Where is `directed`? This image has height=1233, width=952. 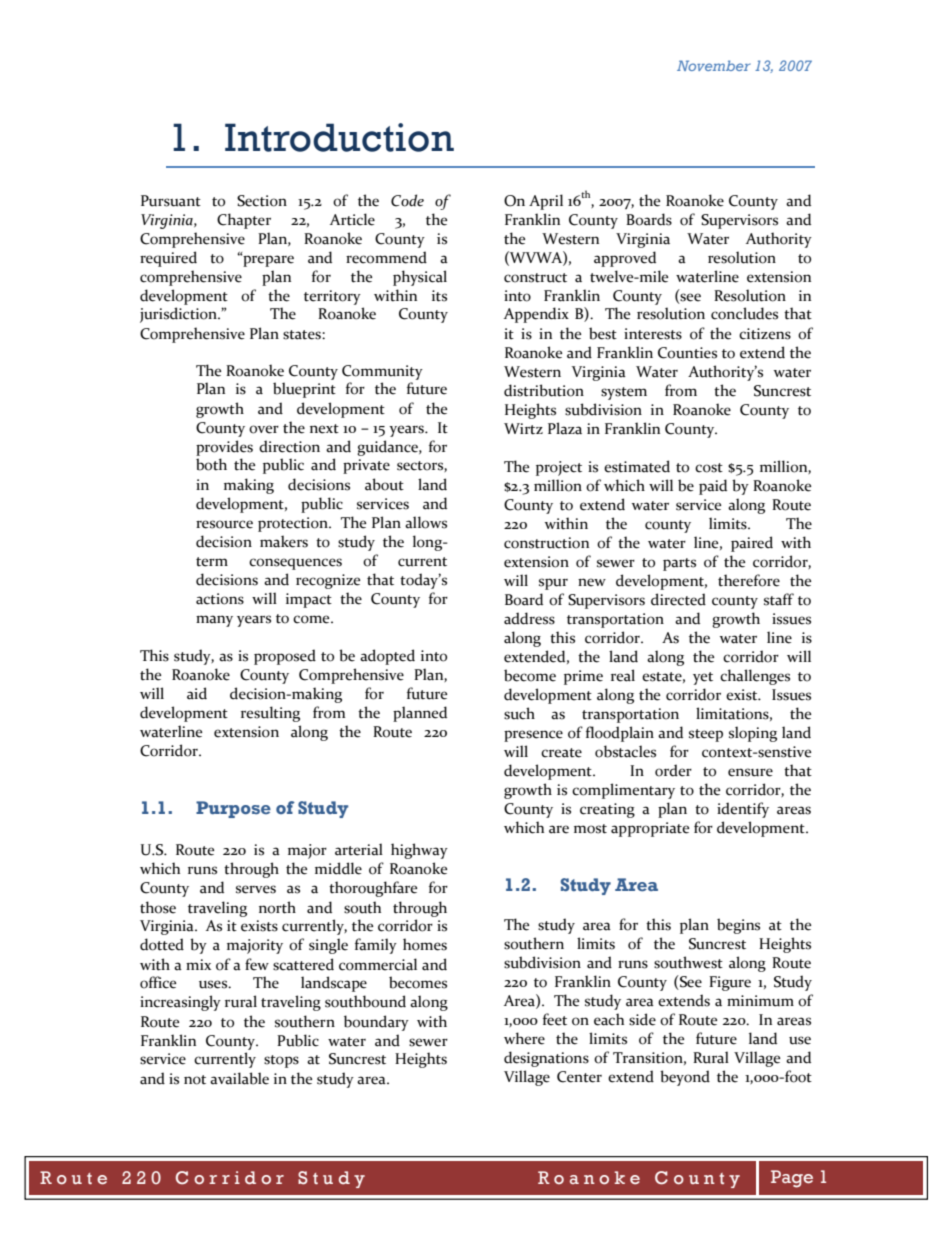 directed is located at coordinates (678, 599).
